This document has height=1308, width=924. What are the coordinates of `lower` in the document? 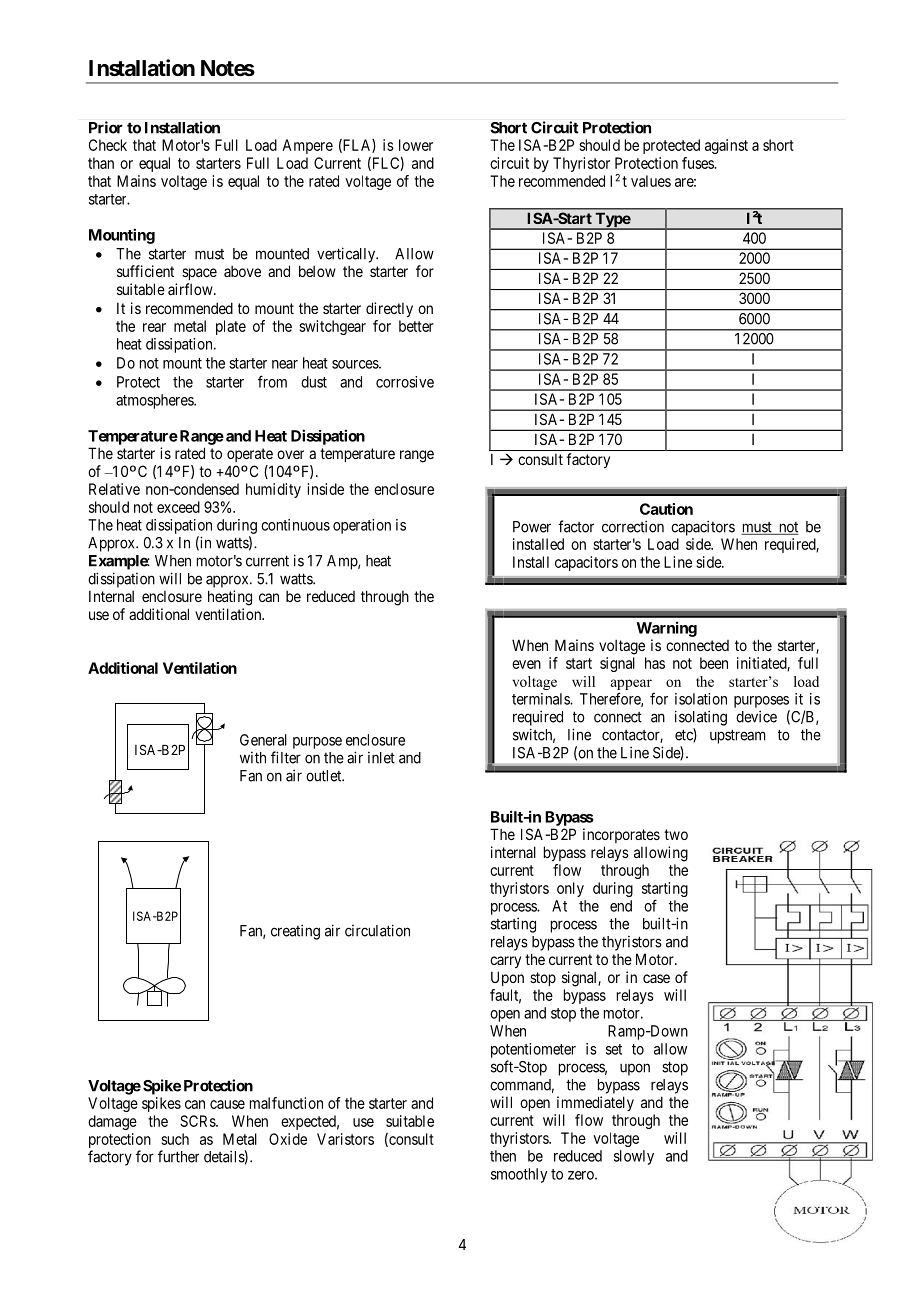 It's located at (416, 145).
